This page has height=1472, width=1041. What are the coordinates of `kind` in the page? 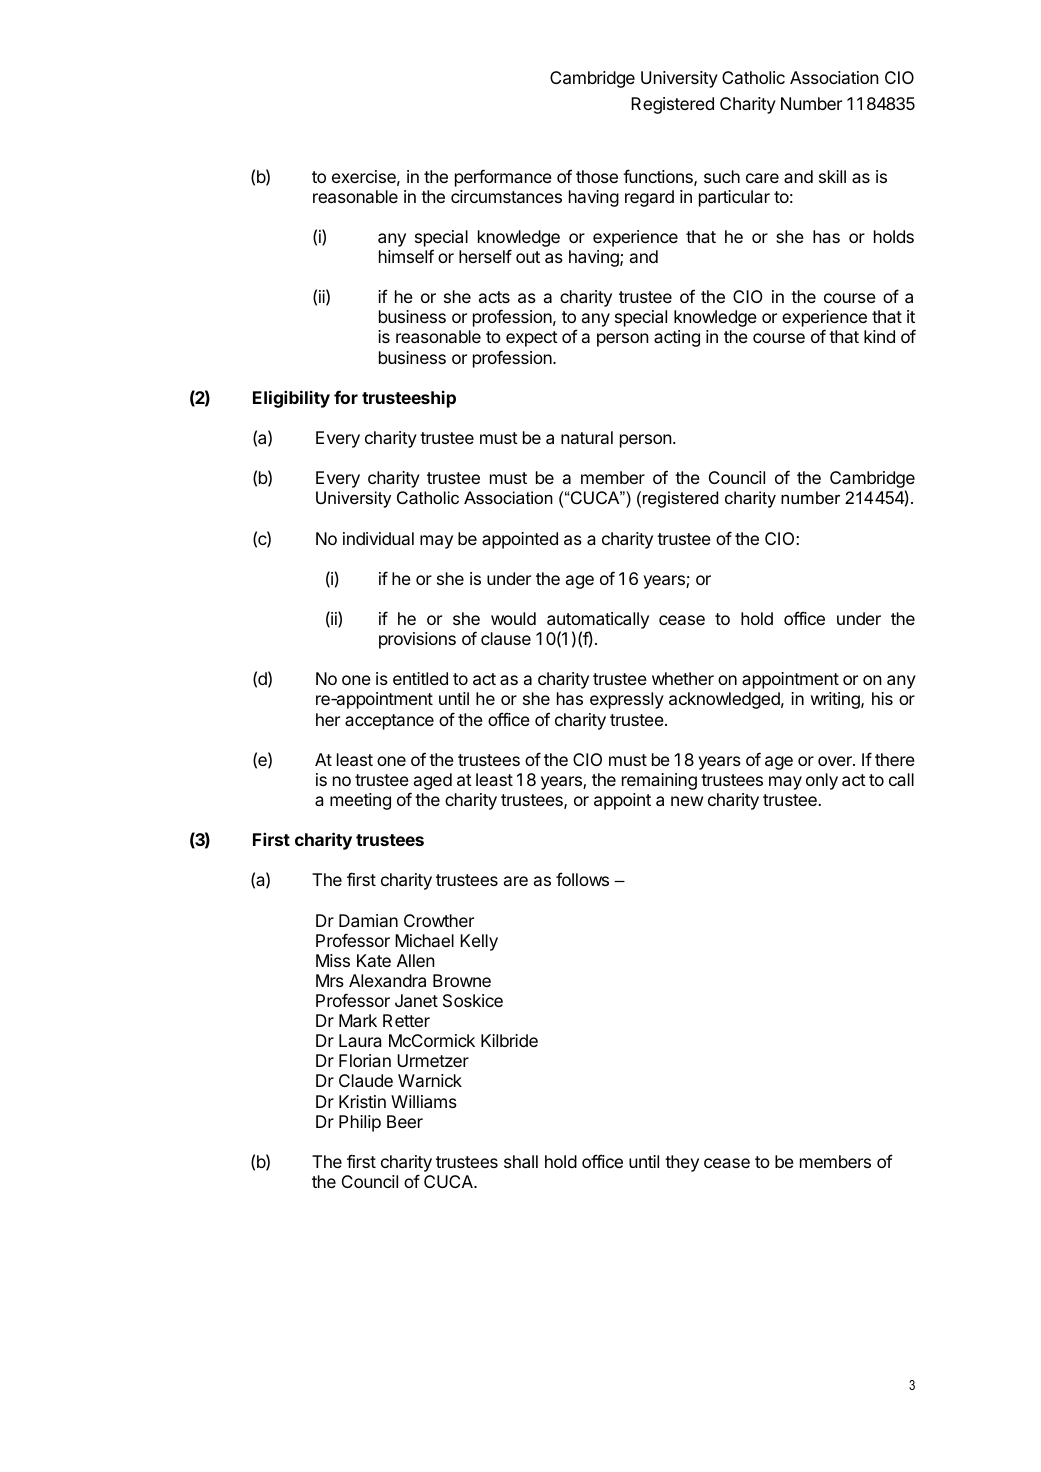 It's located at (879, 336).
